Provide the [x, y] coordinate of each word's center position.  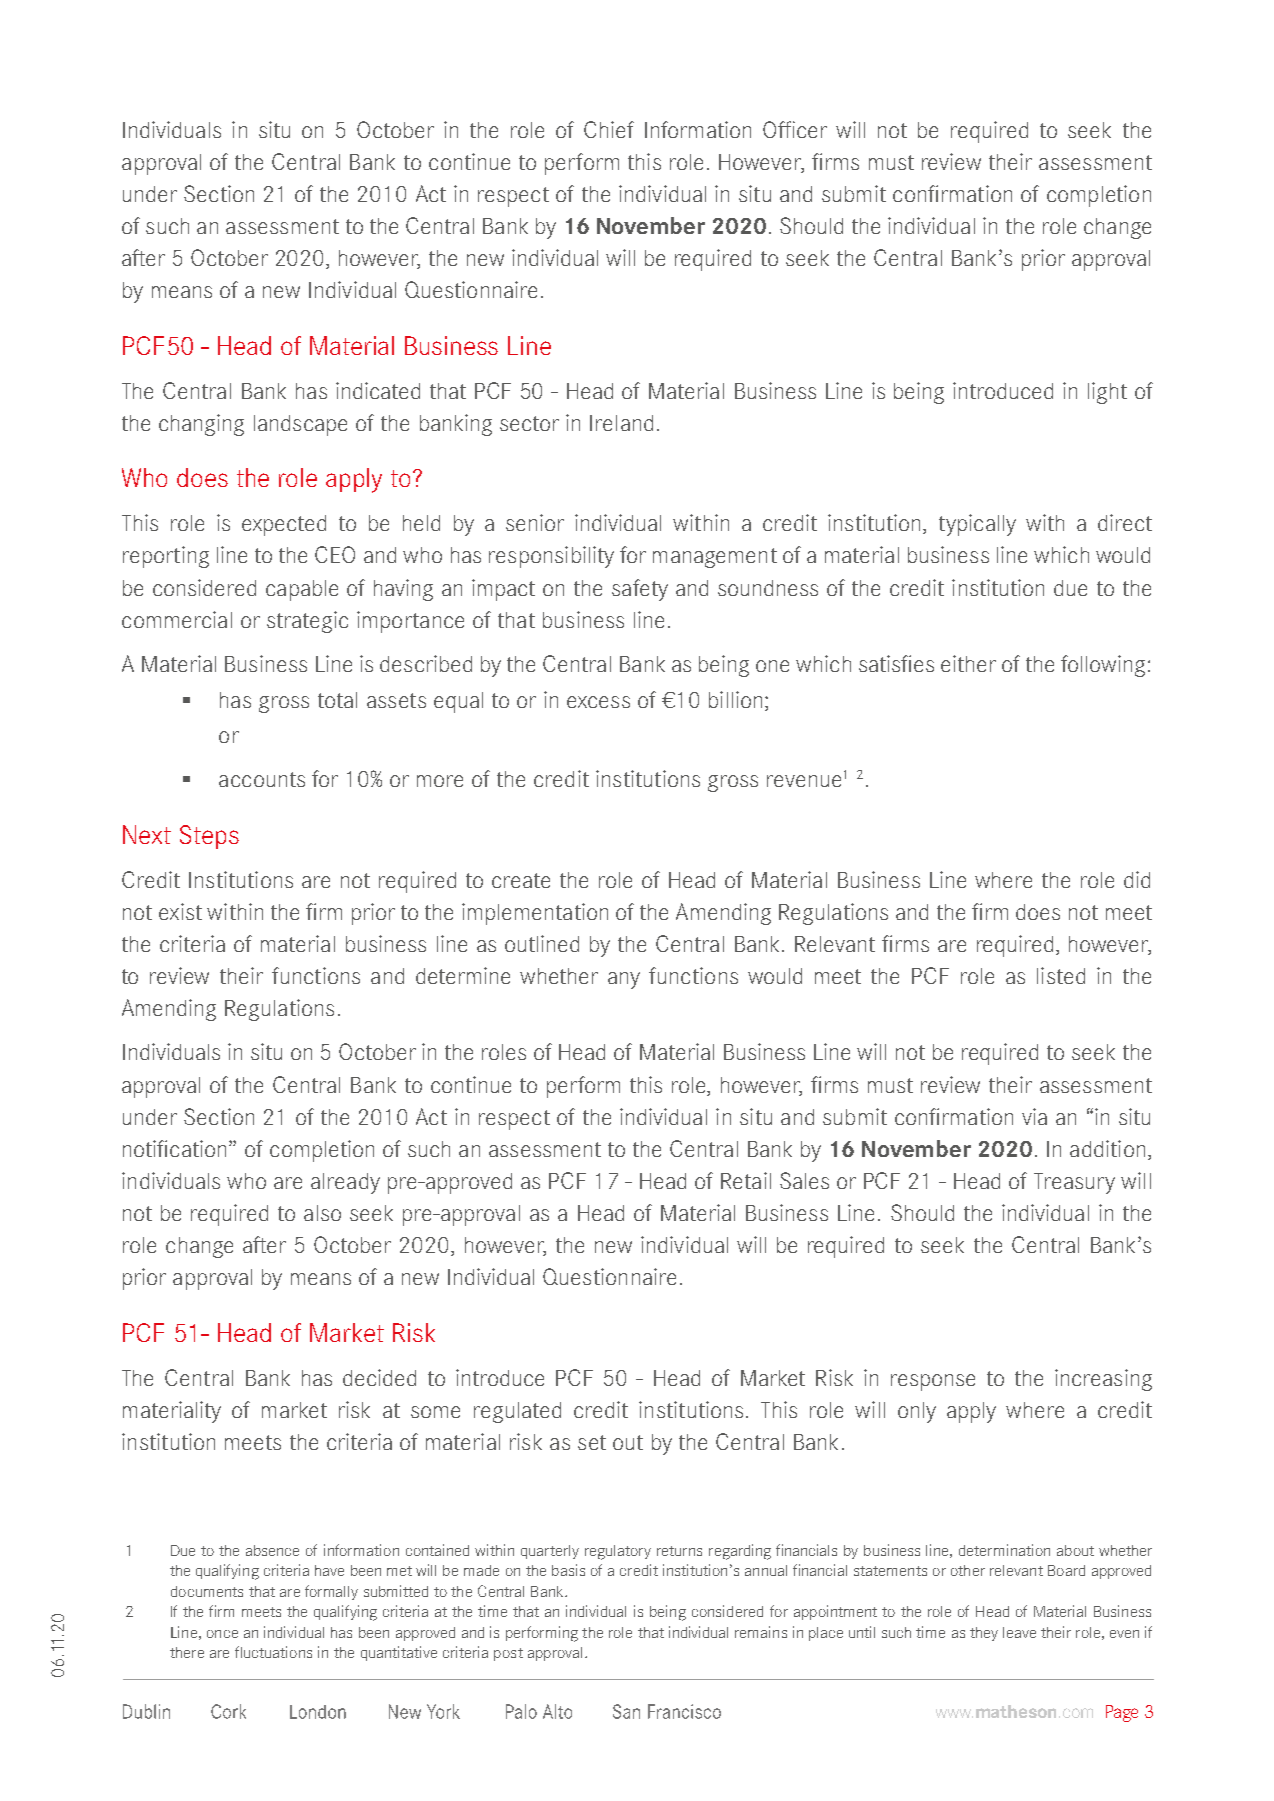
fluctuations [273, 1652]
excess [598, 702]
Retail [746, 1180]
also [322, 1213]
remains [761, 1632]
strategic [307, 622]
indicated [378, 390]
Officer [795, 129]
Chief [609, 129]
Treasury [1074, 1183]
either [968, 663]
